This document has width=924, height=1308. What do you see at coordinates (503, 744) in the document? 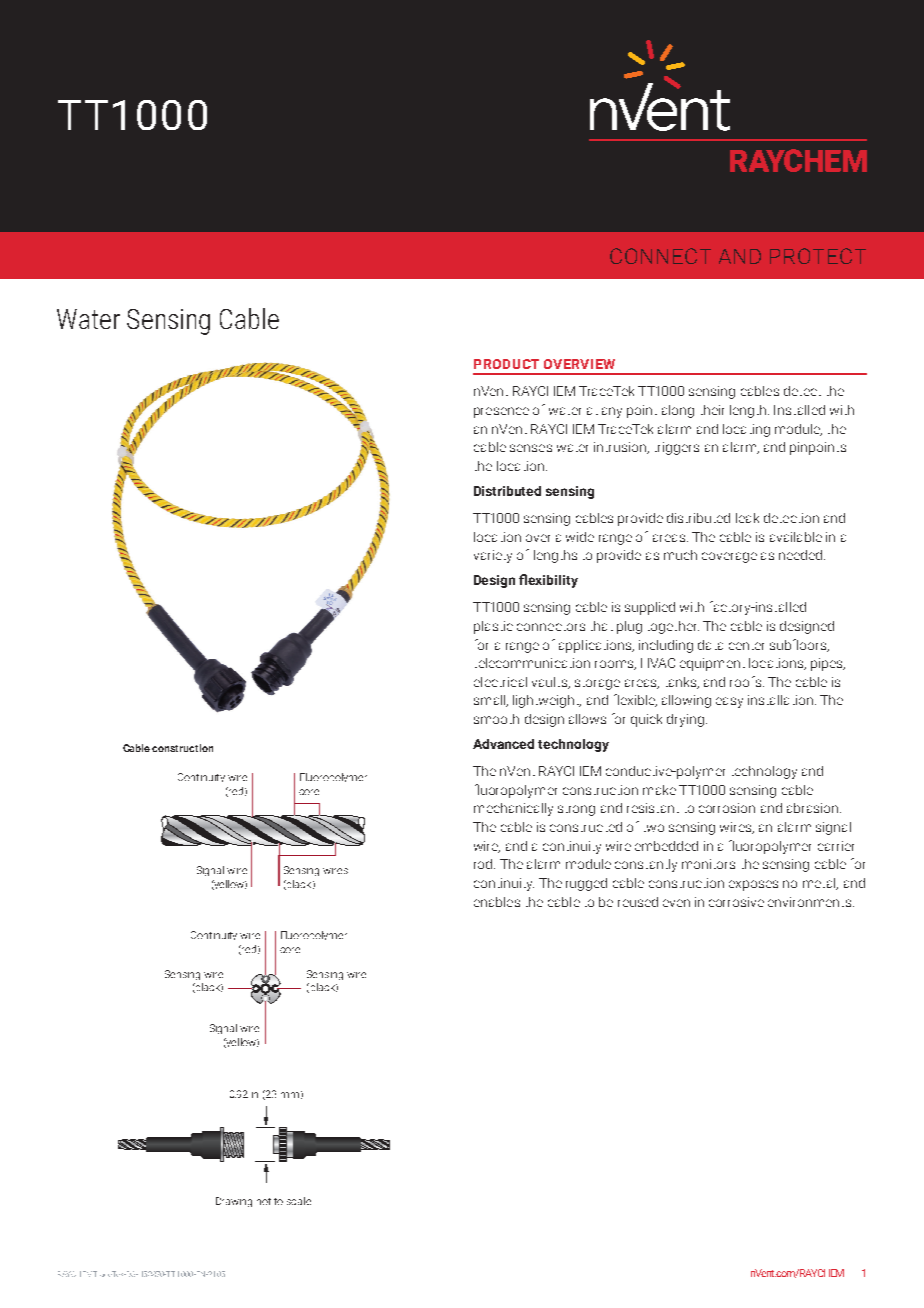
I see `Advanced` at bounding box center [503, 744].
